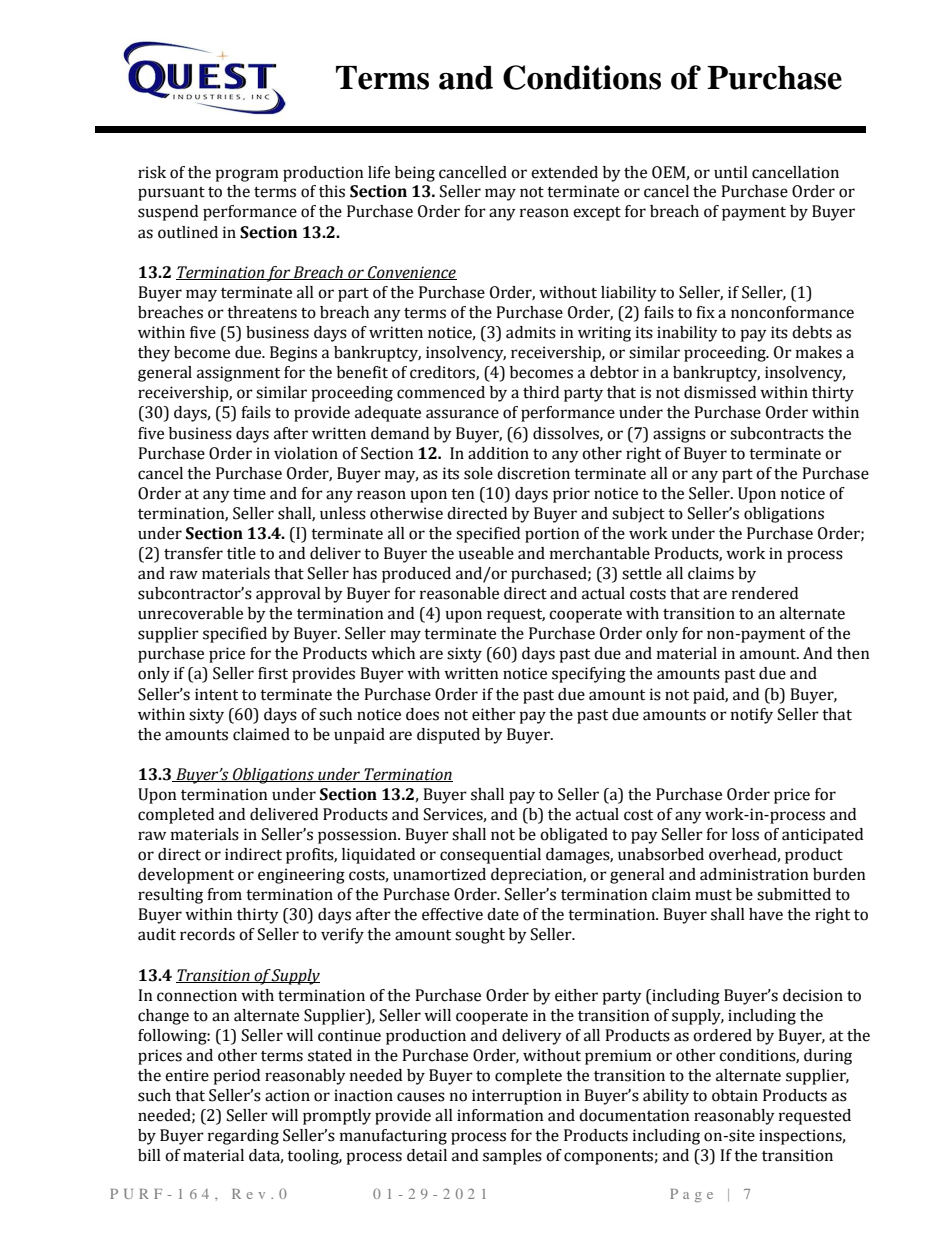  Describe the element at coordinates (452, 914) in the screenshot. I see `effective` at that location.
